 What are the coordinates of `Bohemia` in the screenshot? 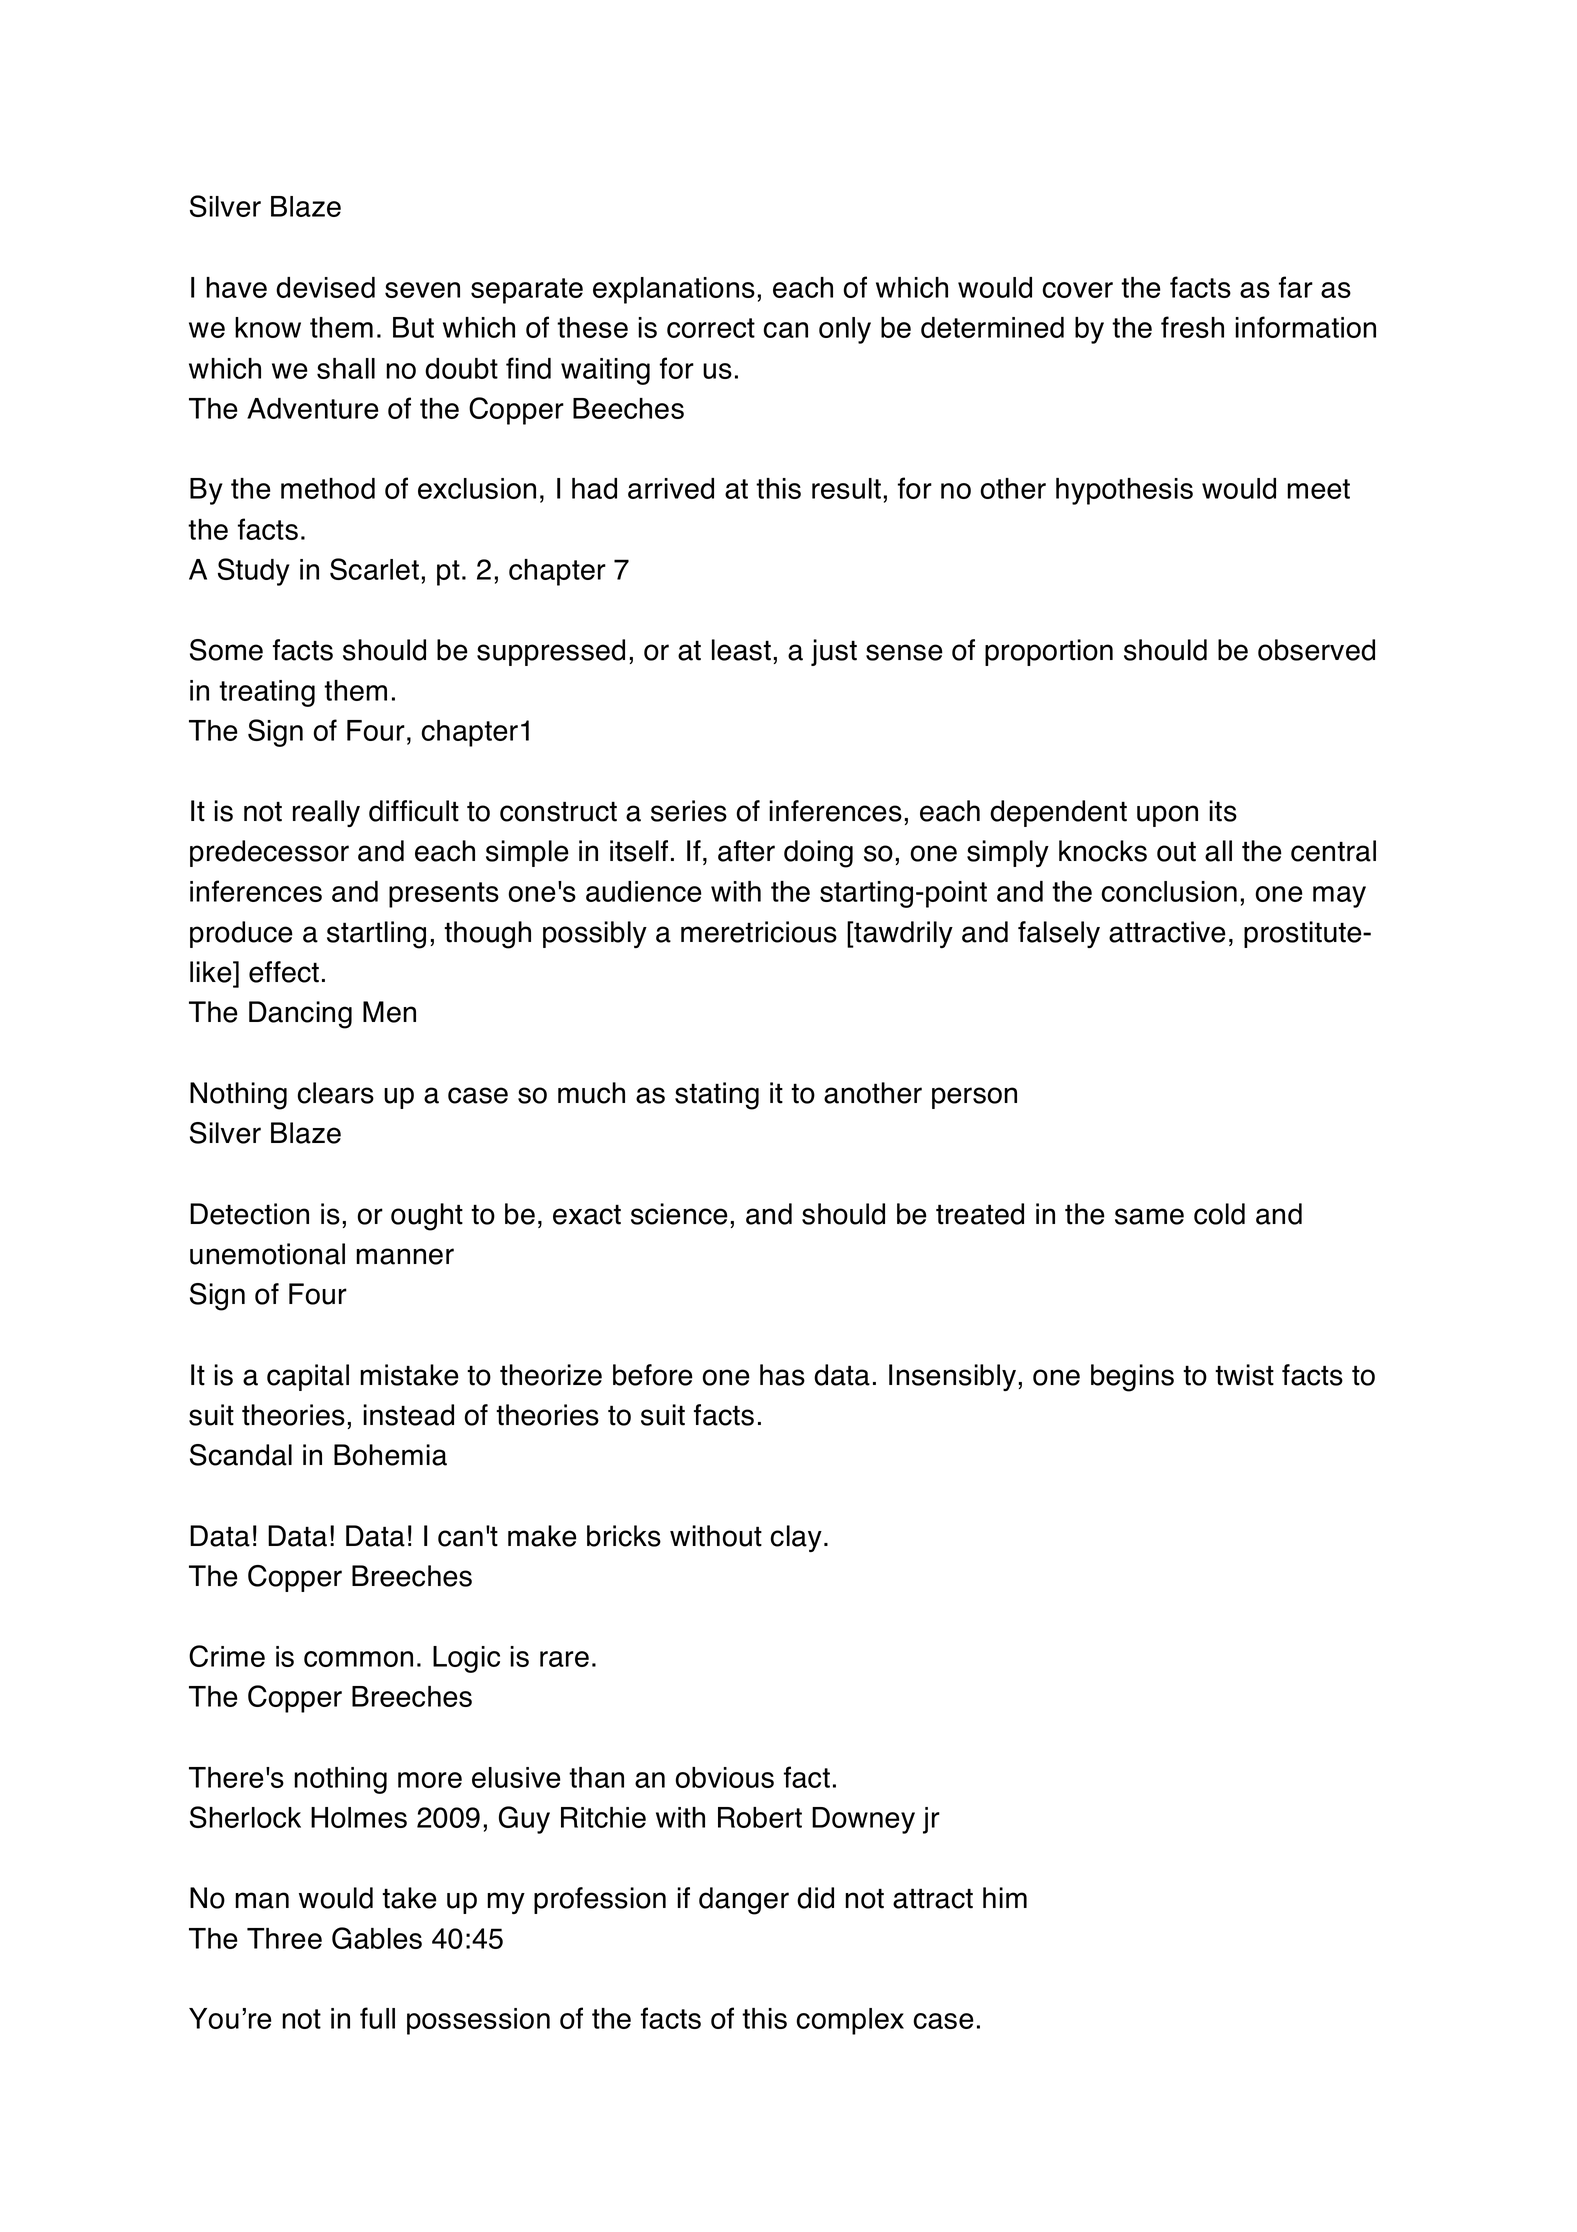 It's located at (390, 1455).
